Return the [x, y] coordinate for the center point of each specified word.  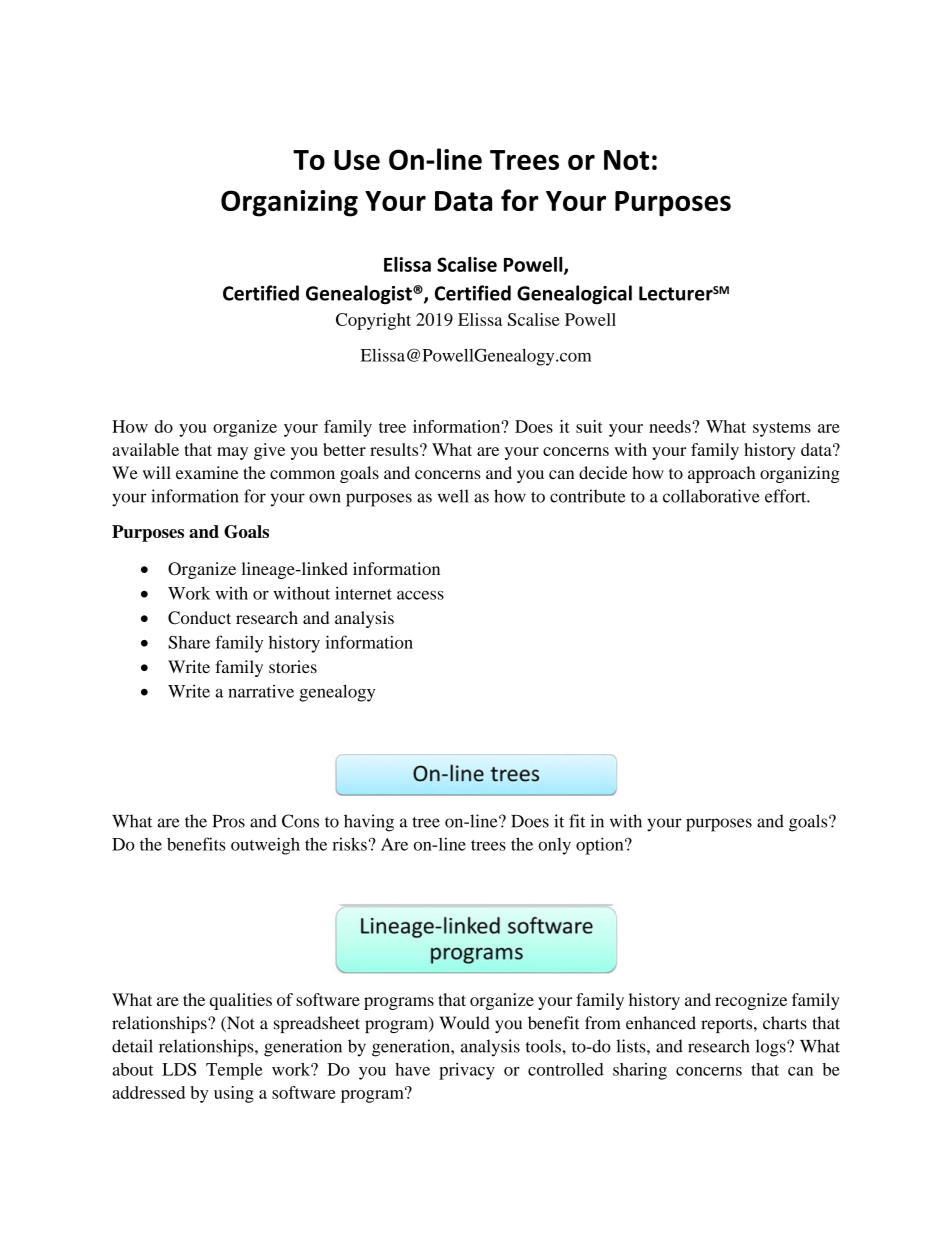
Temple [234, 1071]
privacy [467, 1071]
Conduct [199, 618]
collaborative [711, 496]
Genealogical [574, 294]
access [420, 595]
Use [357, 160]
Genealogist [360, 294]
